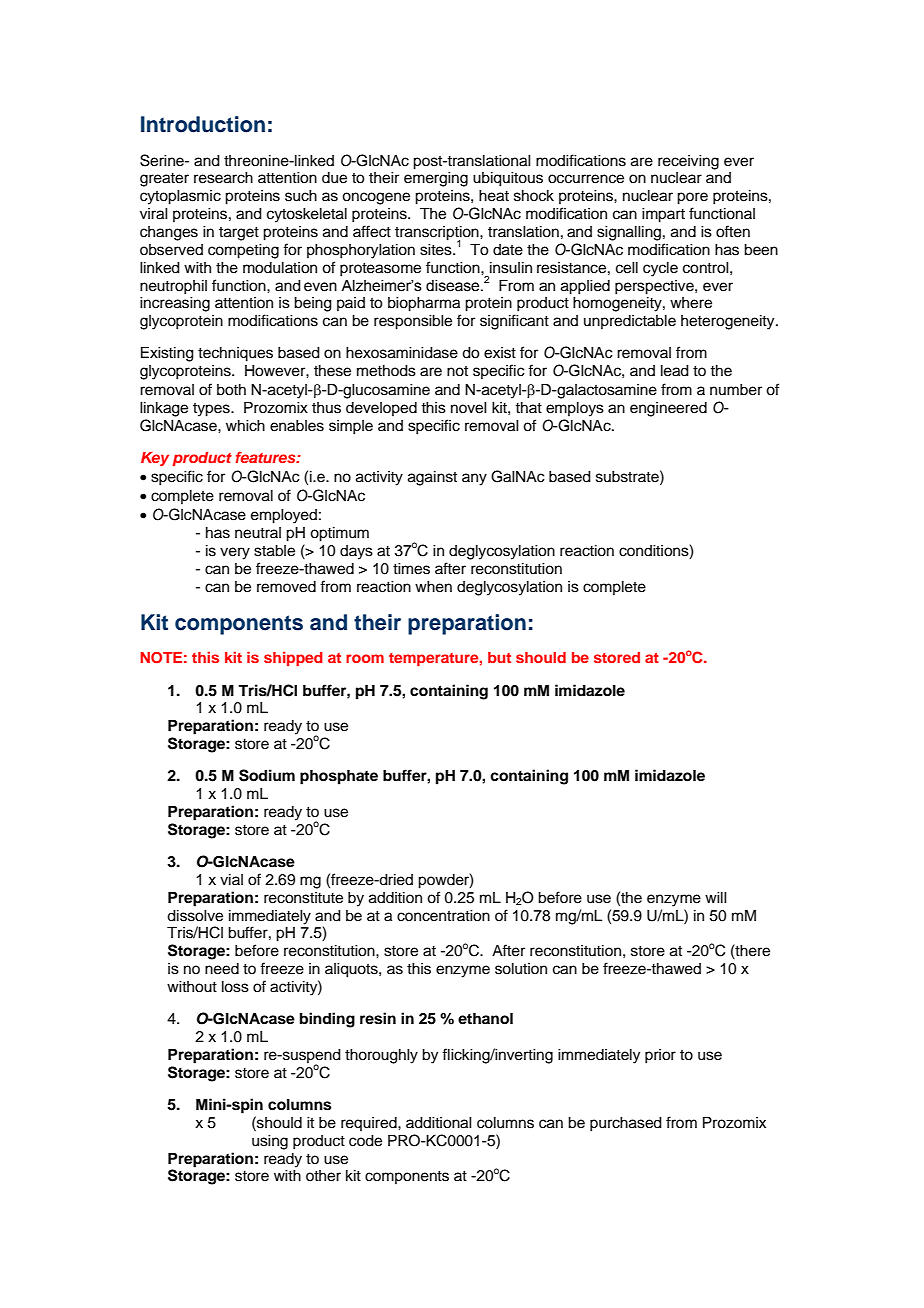 The width and height of the document is (924, 1308). I want to click on but, so click(499, 657).
